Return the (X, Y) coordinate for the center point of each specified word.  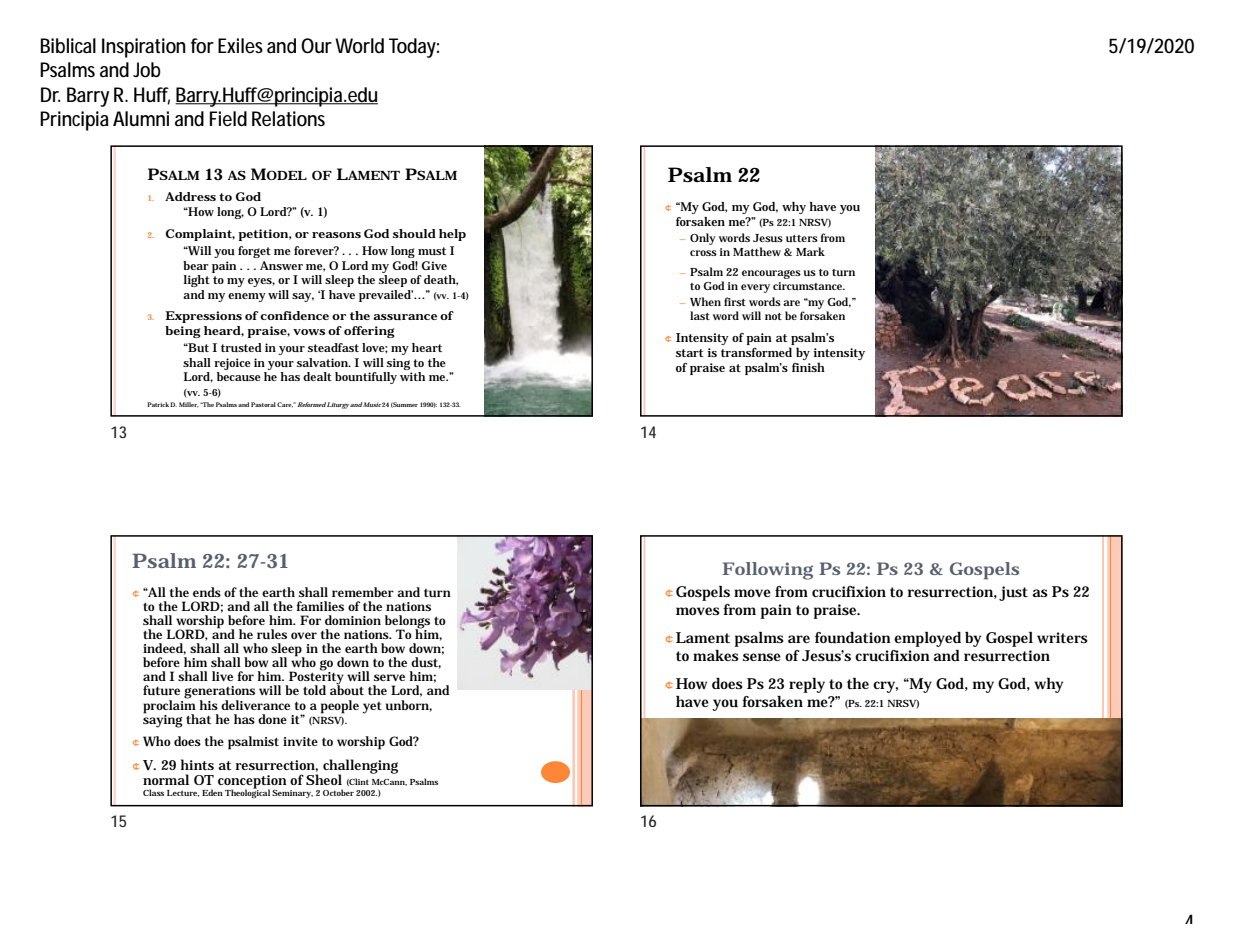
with (412, 376)
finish (808, 367)
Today (414, 48)
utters (802, 238)
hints (197, 764)
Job (147, 70)
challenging (360, 767)
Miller (189, 405)
